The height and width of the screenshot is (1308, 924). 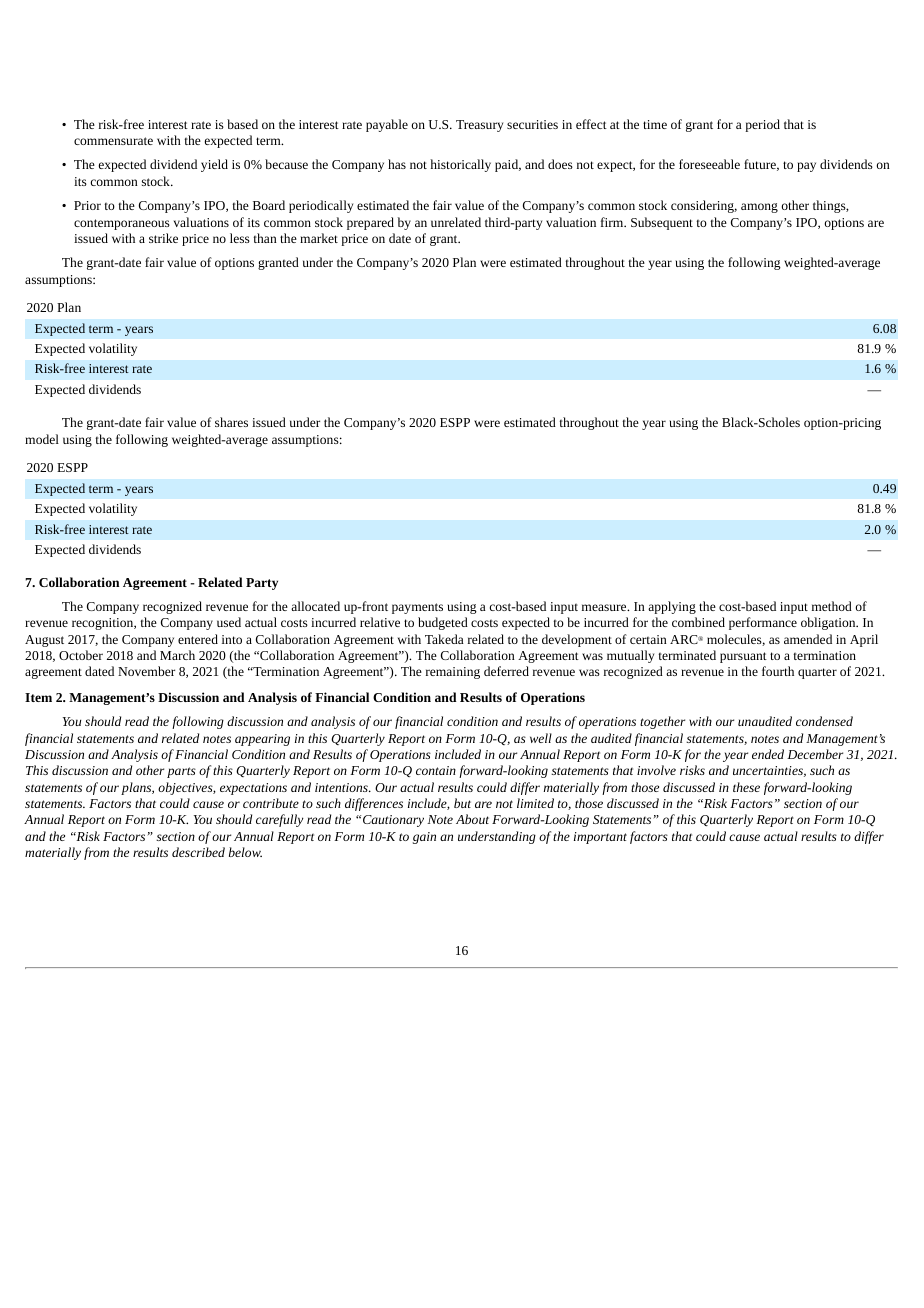 I want to click on method, so click(x=832, y=606).
